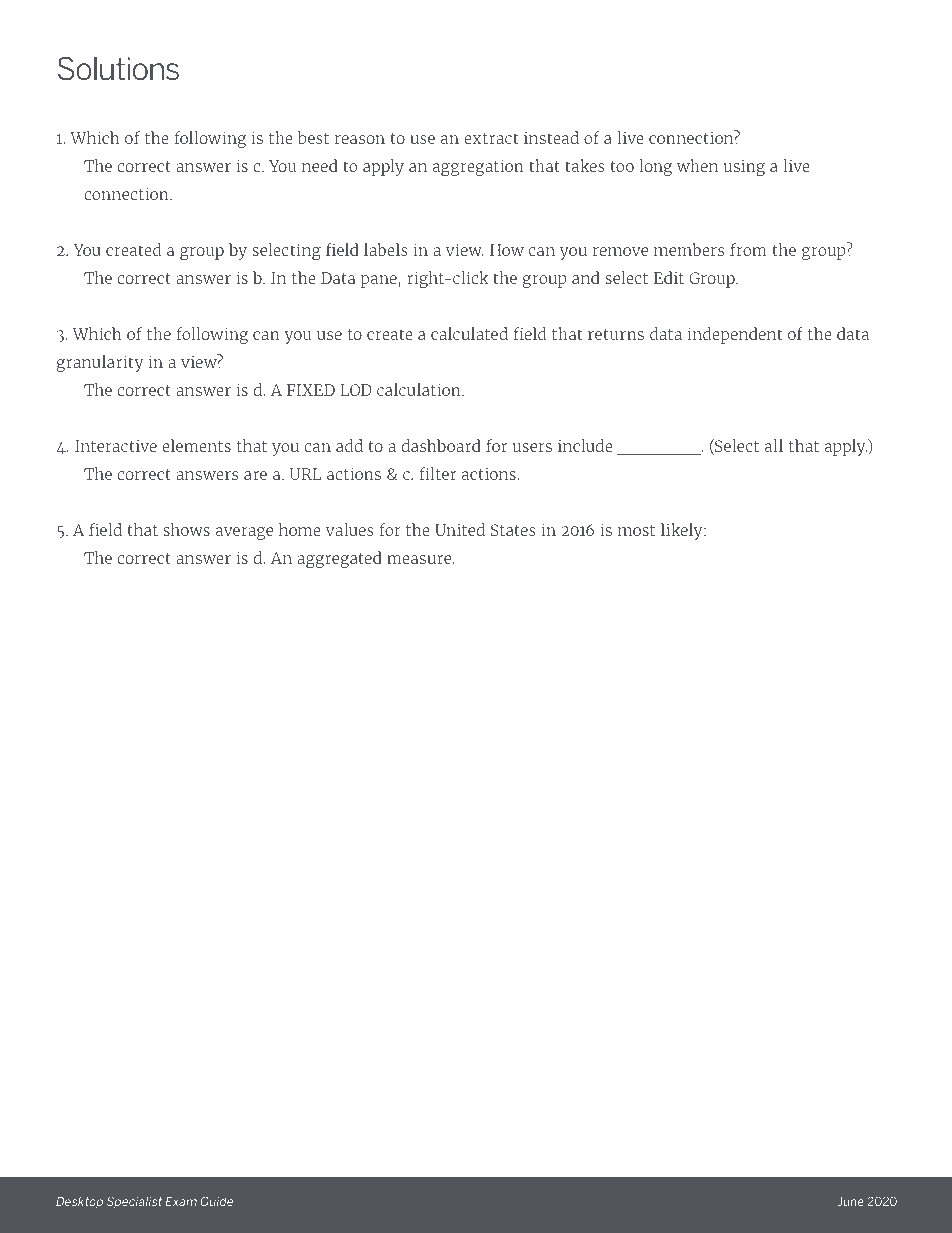 This screenshot has height=1233, width=952. Describe the element at coordinates (186, 529) in the screenshot. I see `shows` at that location.
